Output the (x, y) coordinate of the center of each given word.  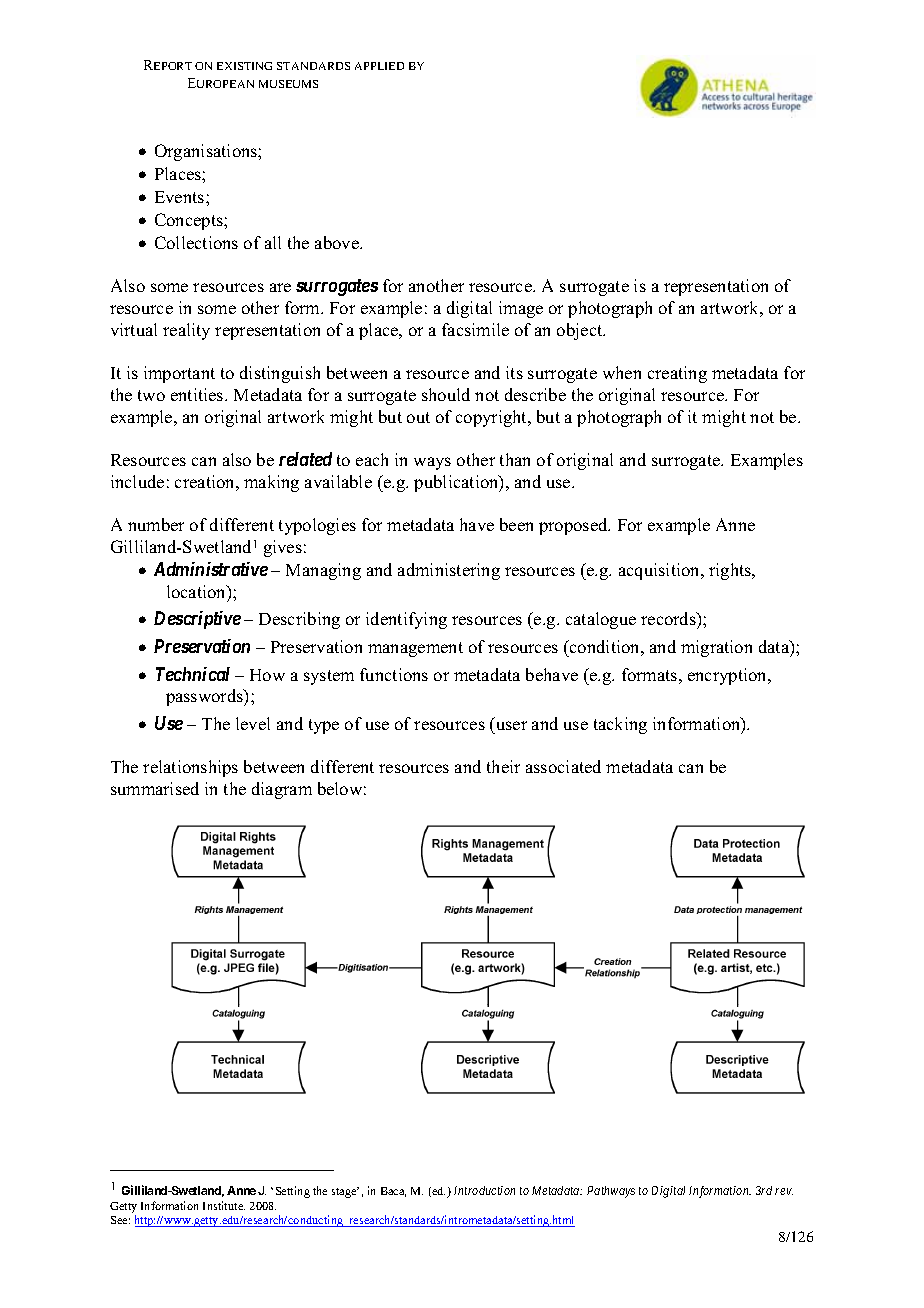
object (581, 331)
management (415, 649)
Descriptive (197, 620)
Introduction (484, 1190)
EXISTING (244, 66)
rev (784, 1191)
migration (716, 648)
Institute (224, 1205)
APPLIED (379, 66)
